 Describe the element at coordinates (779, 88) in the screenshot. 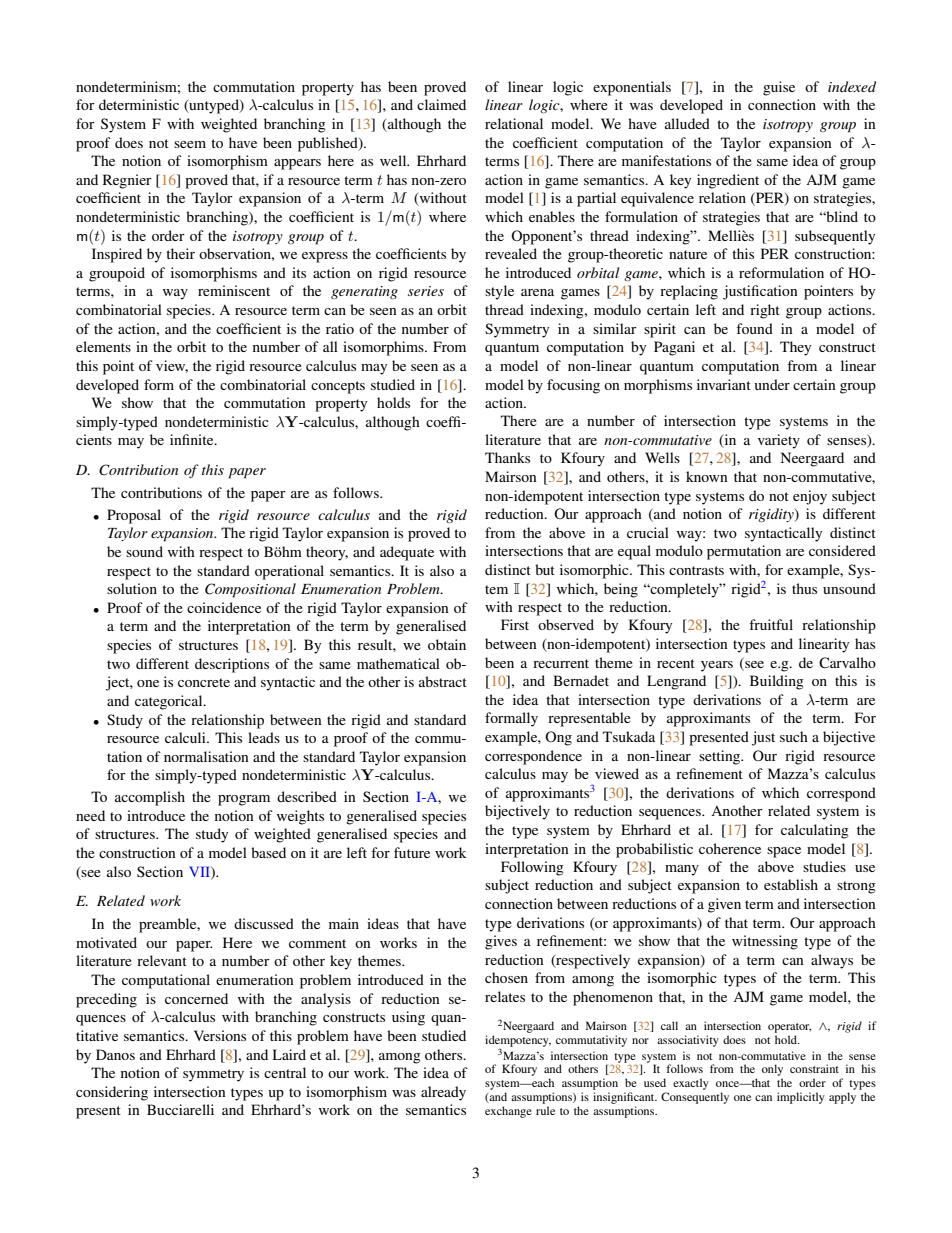

I see `guise` at that location.
